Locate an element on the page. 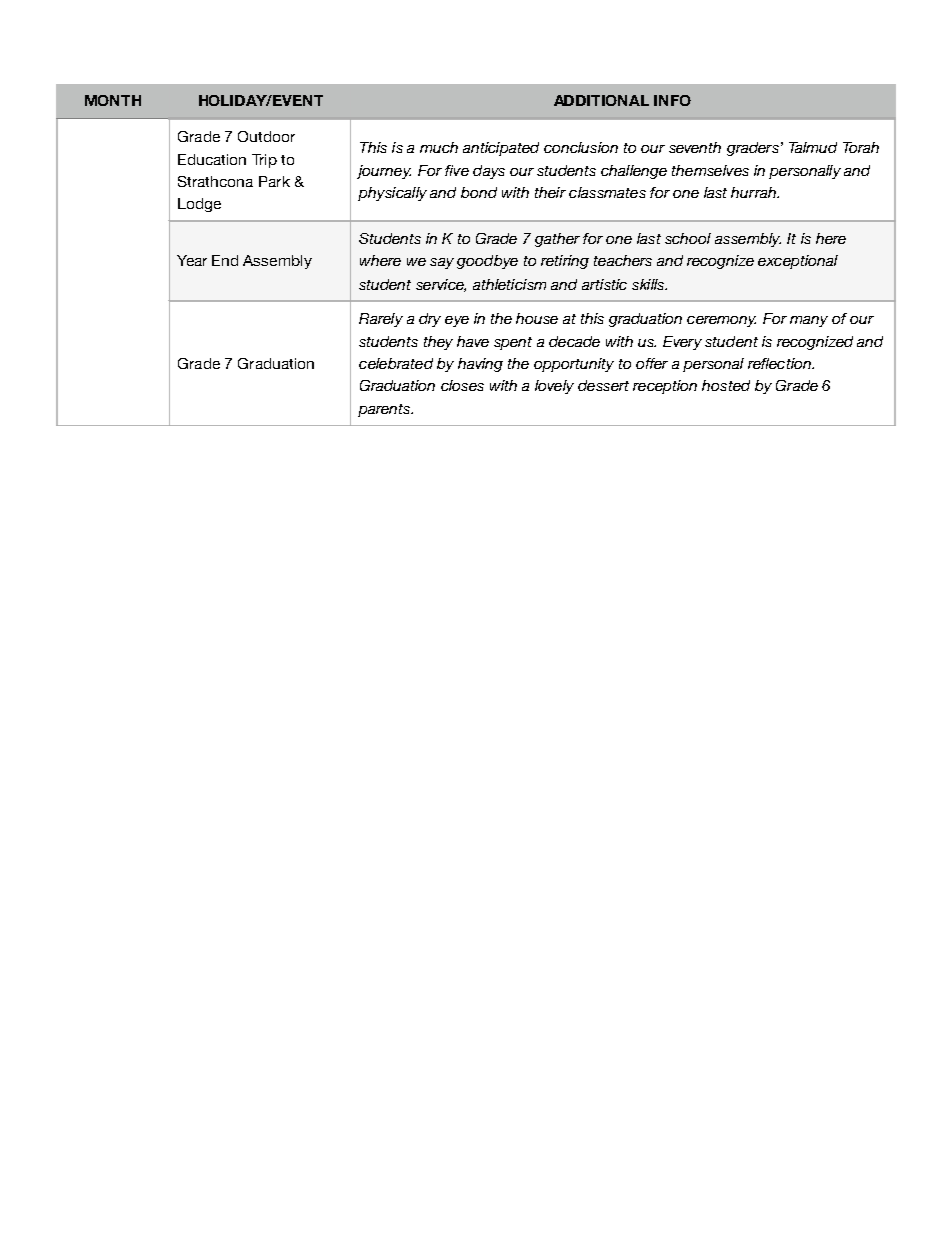 Image resolution: width=952 pixels, height=1233 pixels. Year is located at coordinates (192, 260).
